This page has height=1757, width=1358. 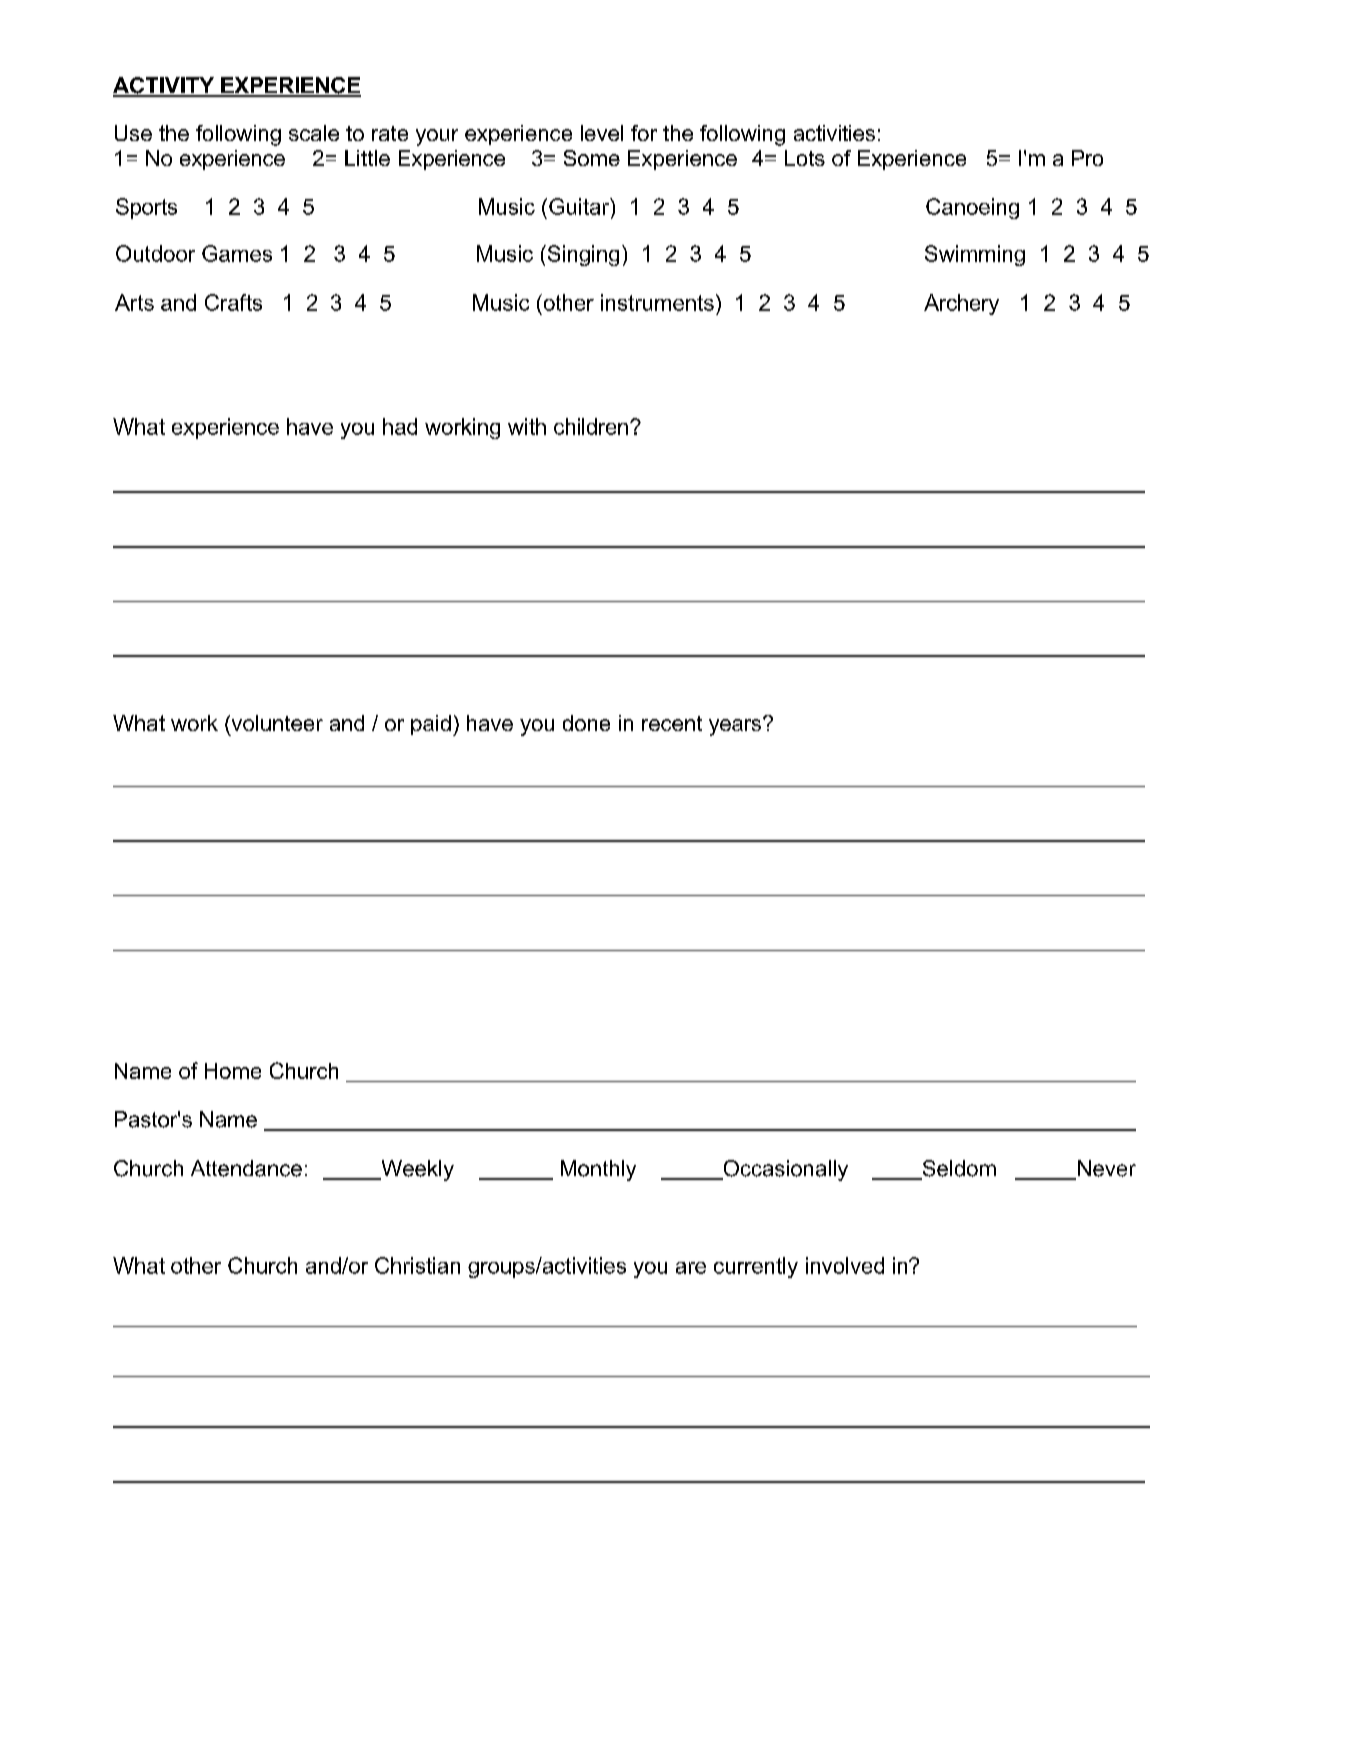 What do you see at coordinates (586, 723) in the page?
I see `done` at bounding box center [586, 723].
